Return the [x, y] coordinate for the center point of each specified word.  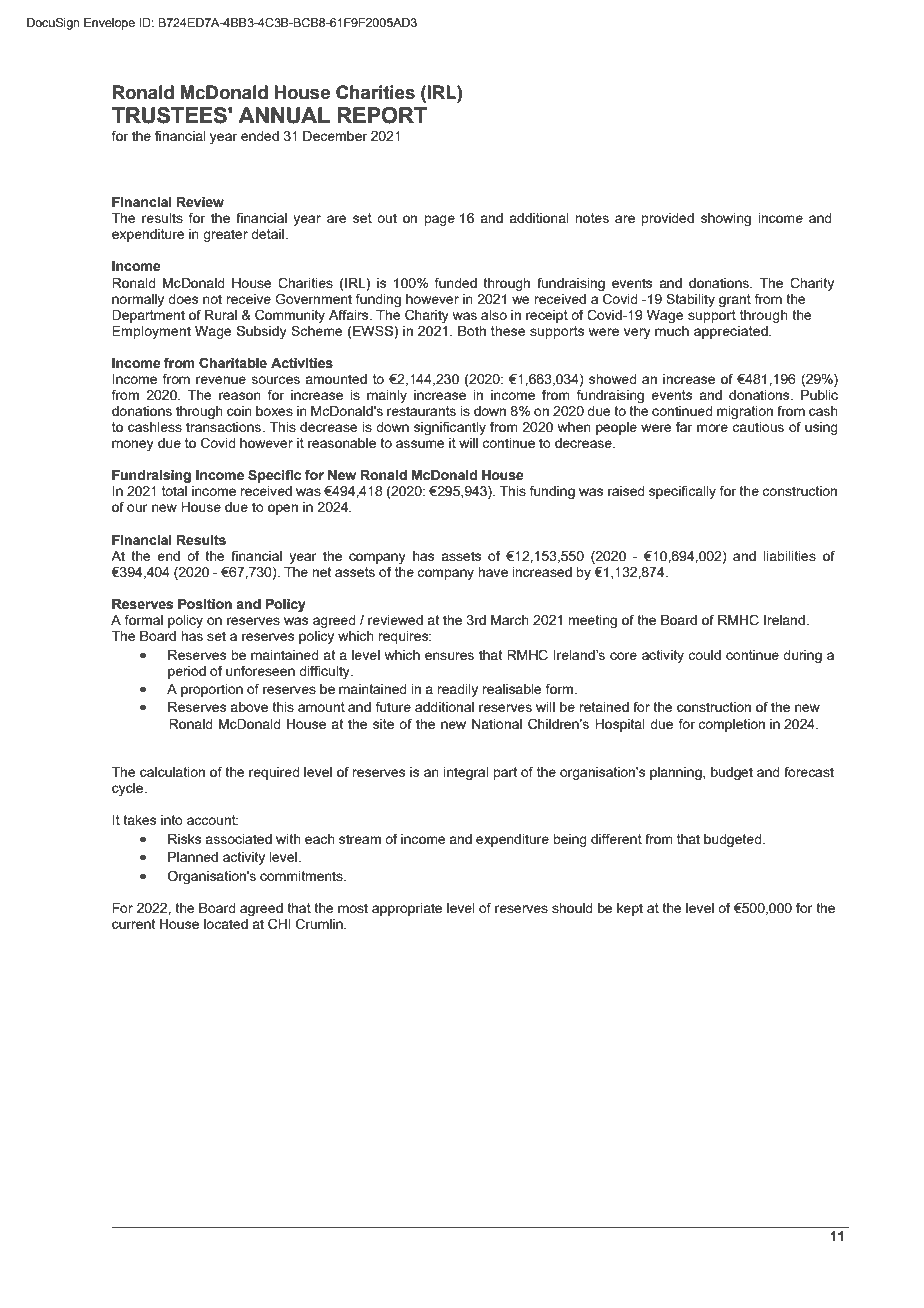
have [493, 572]
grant [735, 300]
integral [466, 773]
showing [726, 219]
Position [205, 604]
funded [456, 282]
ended [260, 136]
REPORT [382, 115]
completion [731, 725]
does [183, 299]
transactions [225, 427]
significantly [450, 428]
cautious [758, 427]
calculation [172, 772]
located [226, 924]
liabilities [789, 556]
